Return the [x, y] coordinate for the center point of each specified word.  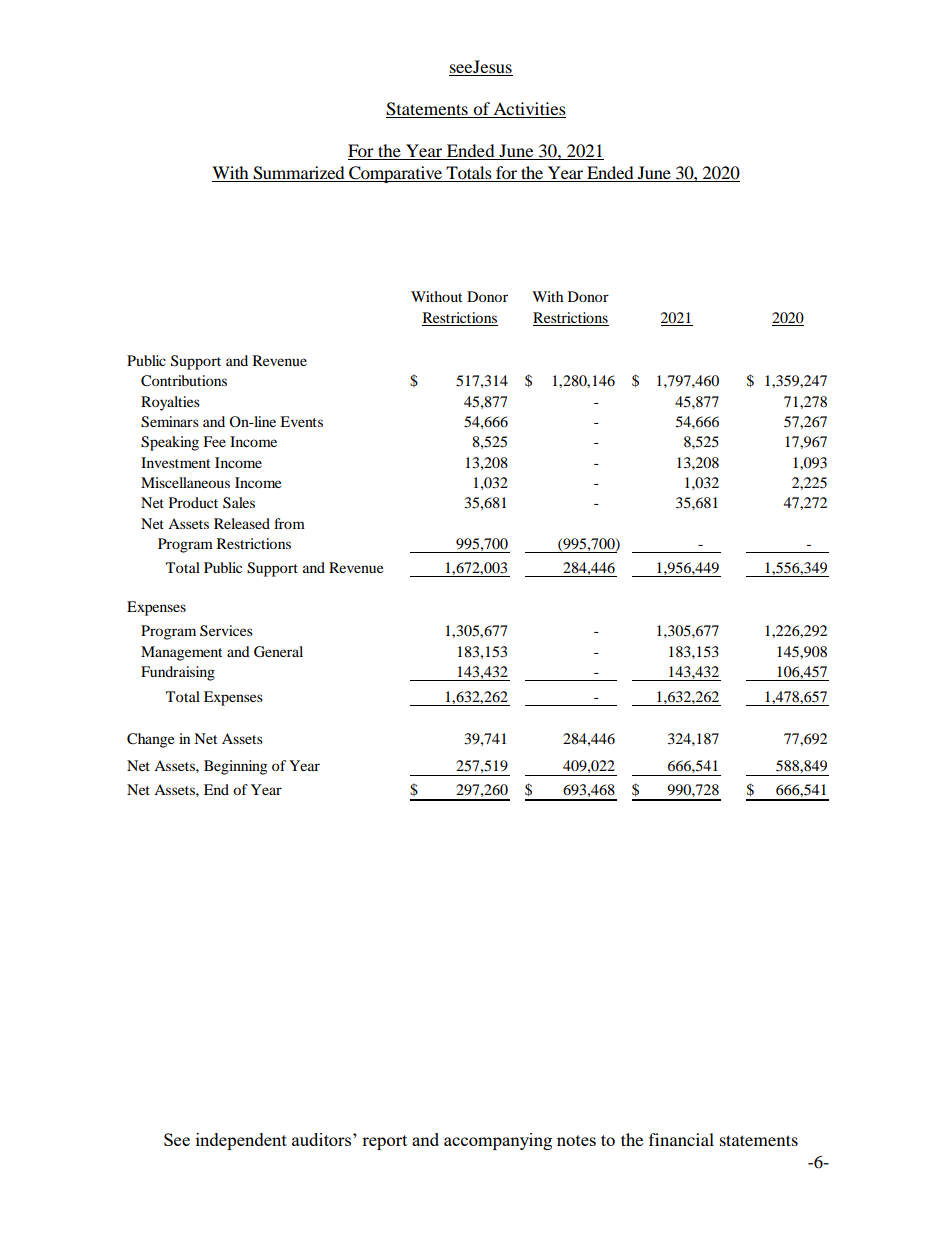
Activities [528, 110]
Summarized [299, 173]
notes [576, 1140]
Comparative [395, 174]
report [384, 1142]
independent [241, 1141]
